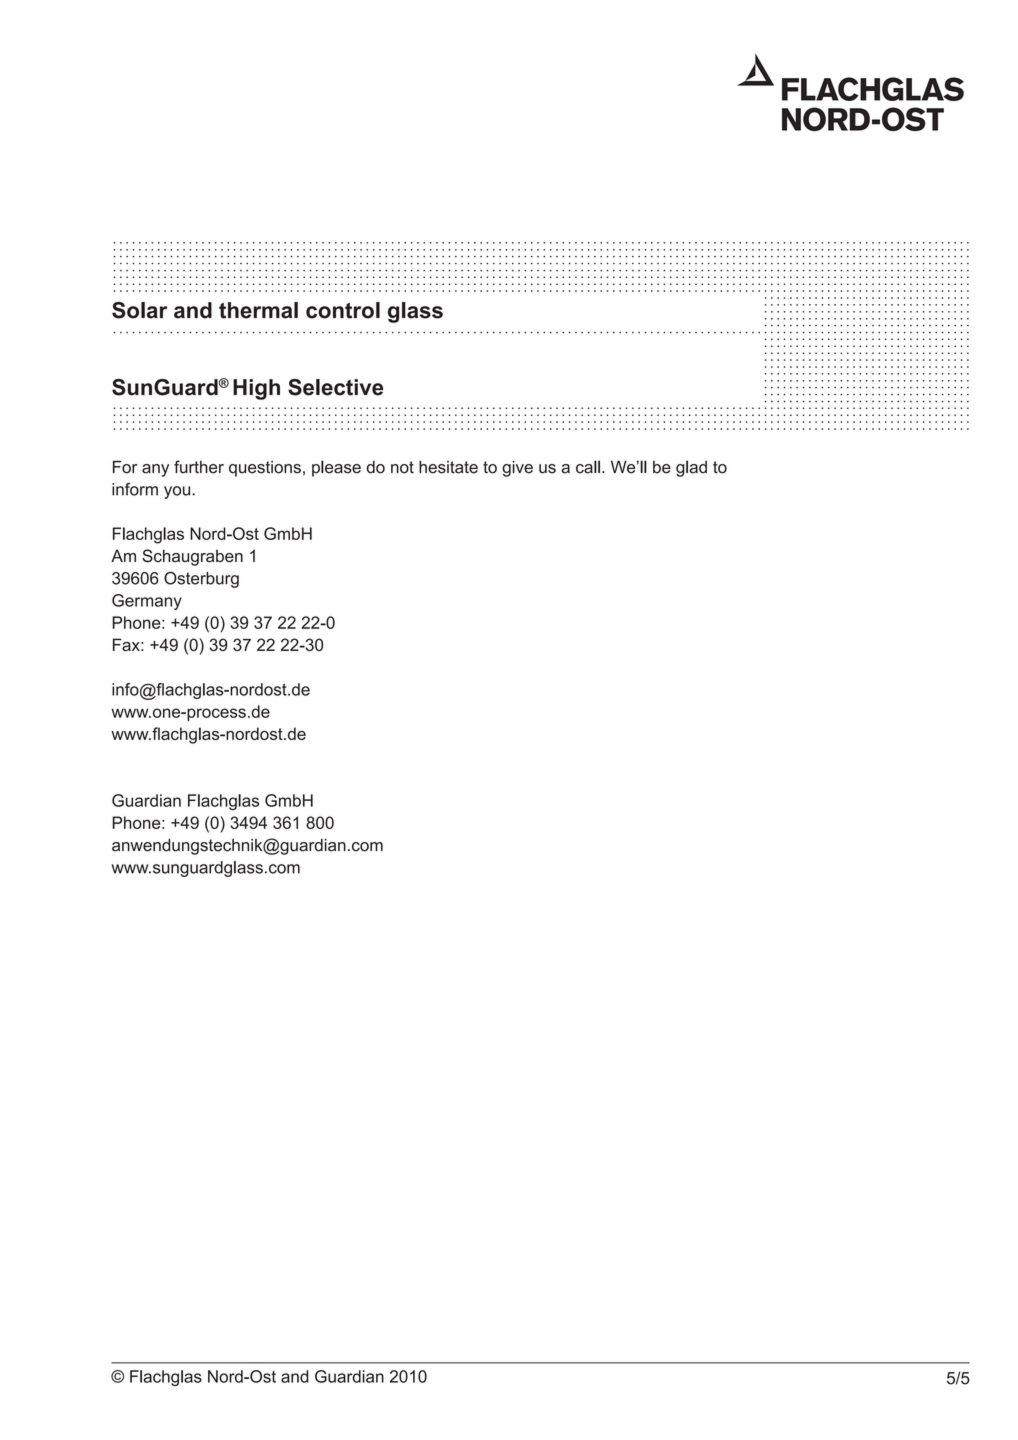  Describe the element at coordinates (335, 387) in the page. I see `Selective` at that location.
